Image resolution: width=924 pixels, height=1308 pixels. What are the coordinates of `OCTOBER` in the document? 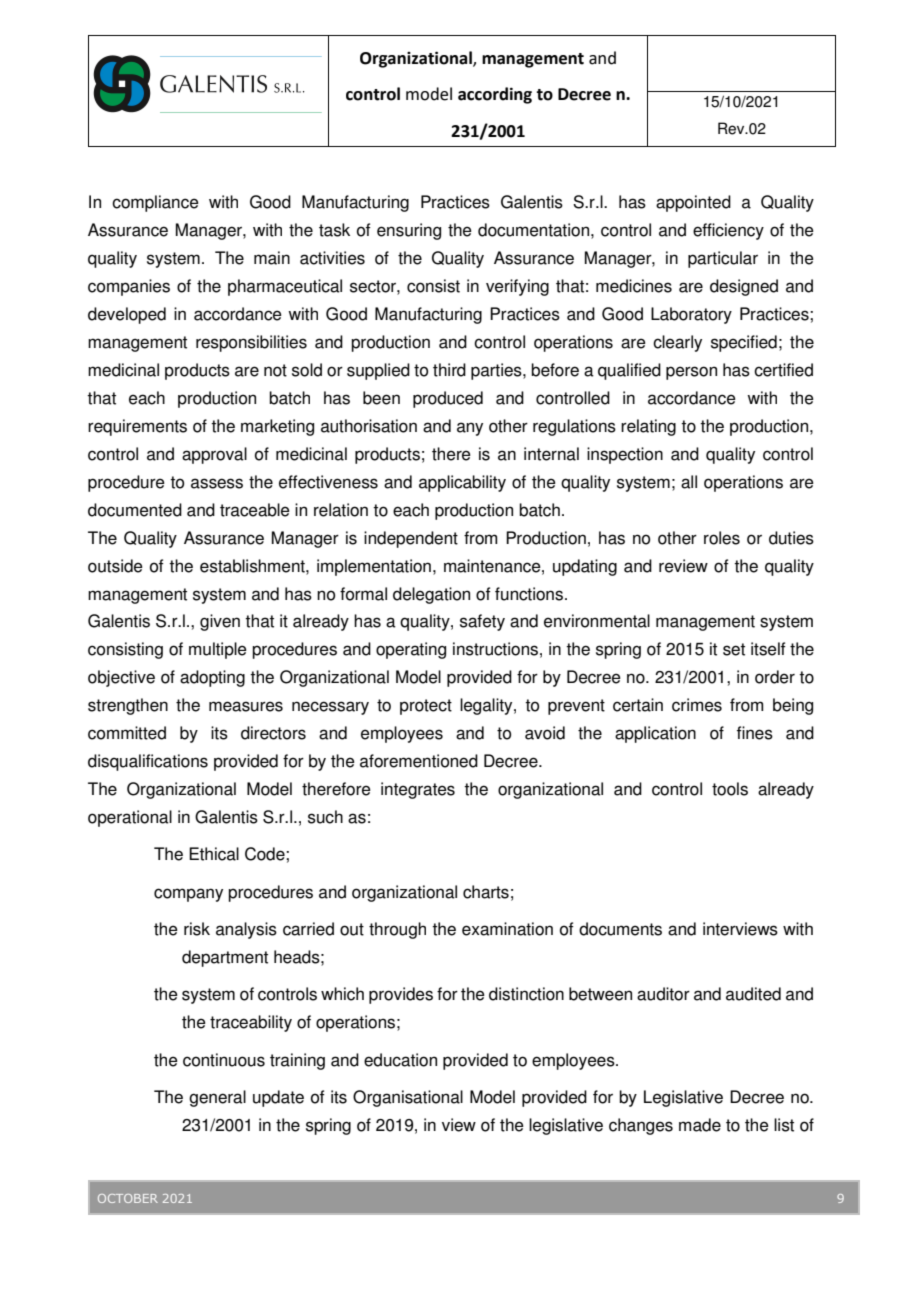 It's located at (128, 1198).
